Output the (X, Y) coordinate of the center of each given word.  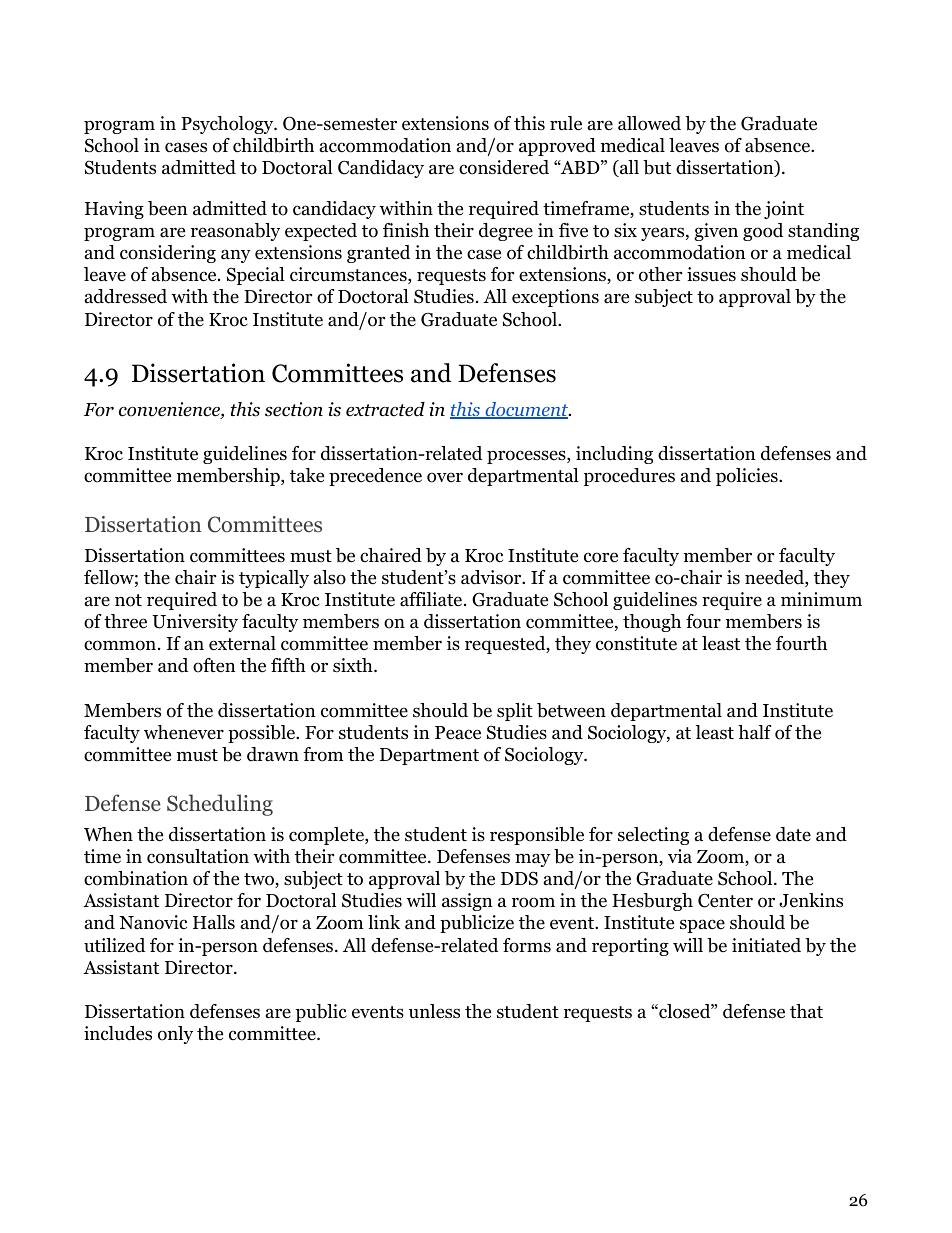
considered (504, 167)
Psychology (228, 125)
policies (748, 477)
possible (262, 734)
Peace (458, 733)
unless (434, 1011)
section (294, 409)
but (657, 167)
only (175, 1035)
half (754, 732)
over (445, 477)
